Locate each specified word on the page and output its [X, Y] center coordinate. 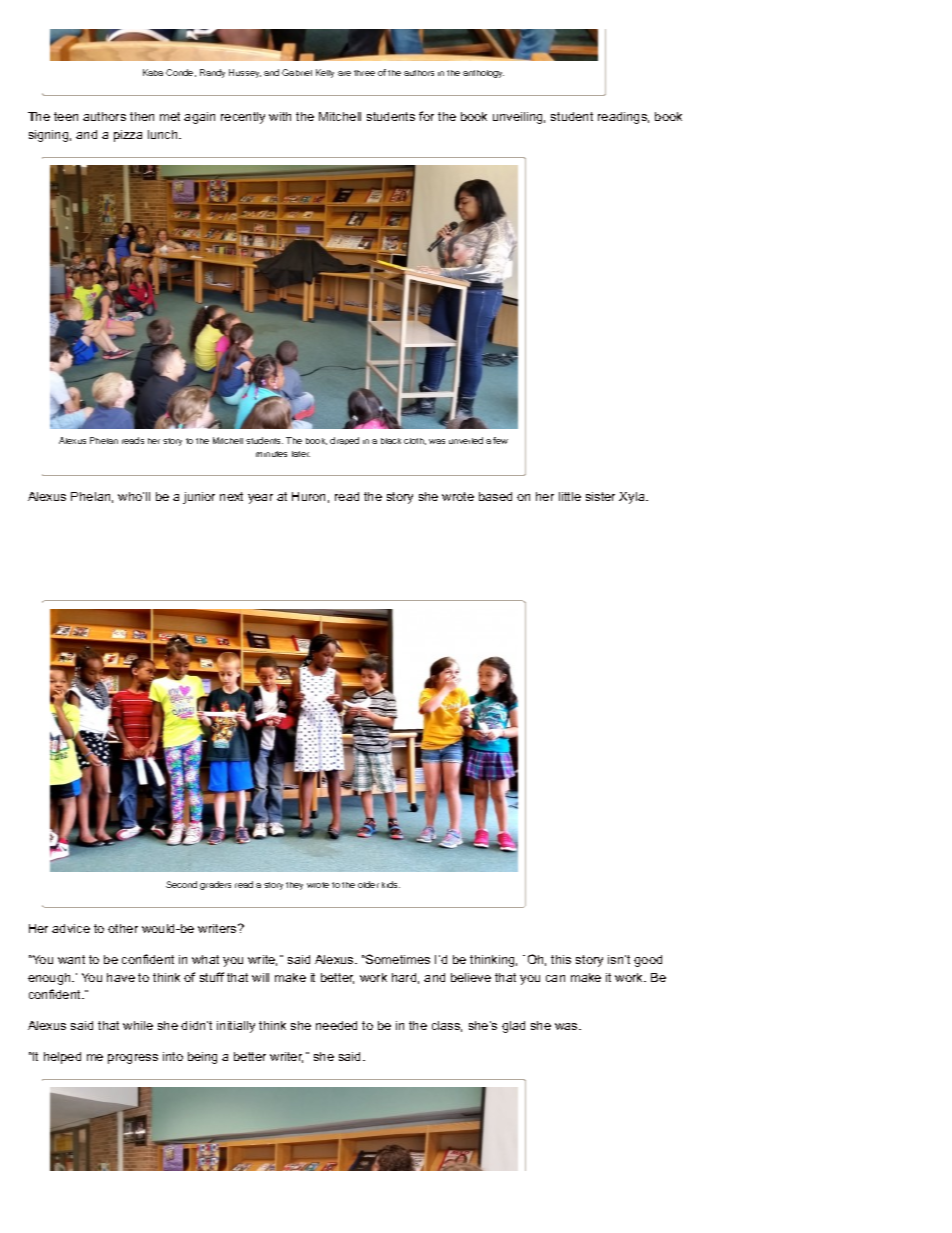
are [344, 73]
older [368, 884]
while [138, 1025]
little [570, 496]
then [142, 116]
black [391, 441]
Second [181, 884]
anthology [483, 74]
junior [199, 498]
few [500, 440]
